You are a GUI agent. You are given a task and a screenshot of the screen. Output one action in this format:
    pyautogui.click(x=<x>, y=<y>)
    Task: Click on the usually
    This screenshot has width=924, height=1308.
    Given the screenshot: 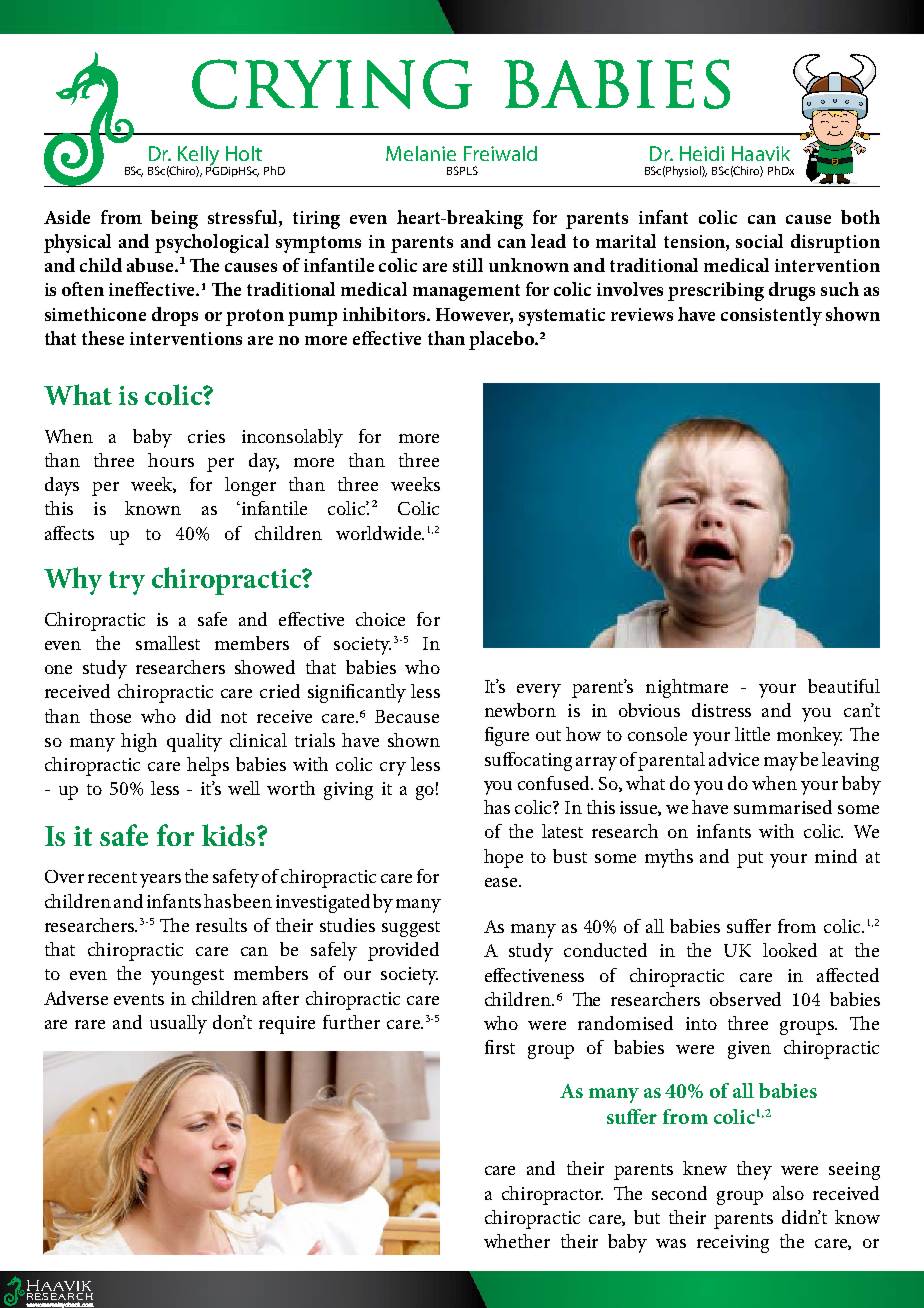 What is the action you would take?
    pyautogui.click(x=178, y=1024)
